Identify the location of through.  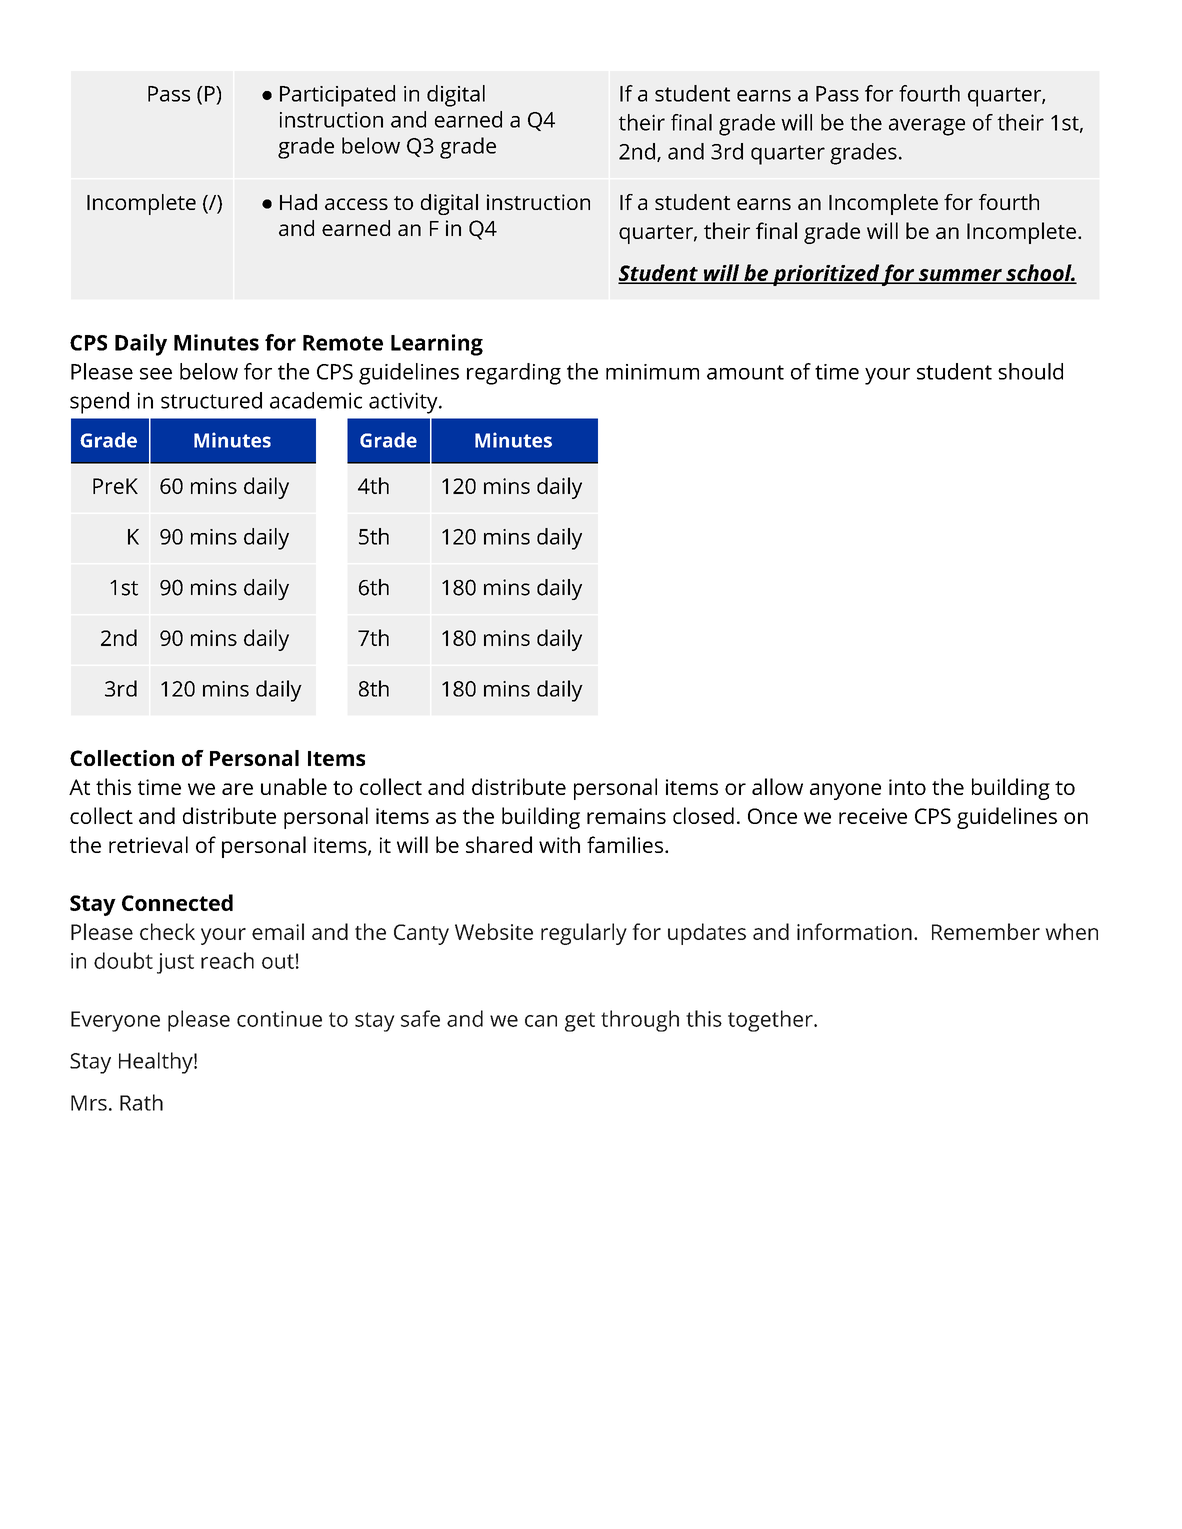
(640, 1021).
